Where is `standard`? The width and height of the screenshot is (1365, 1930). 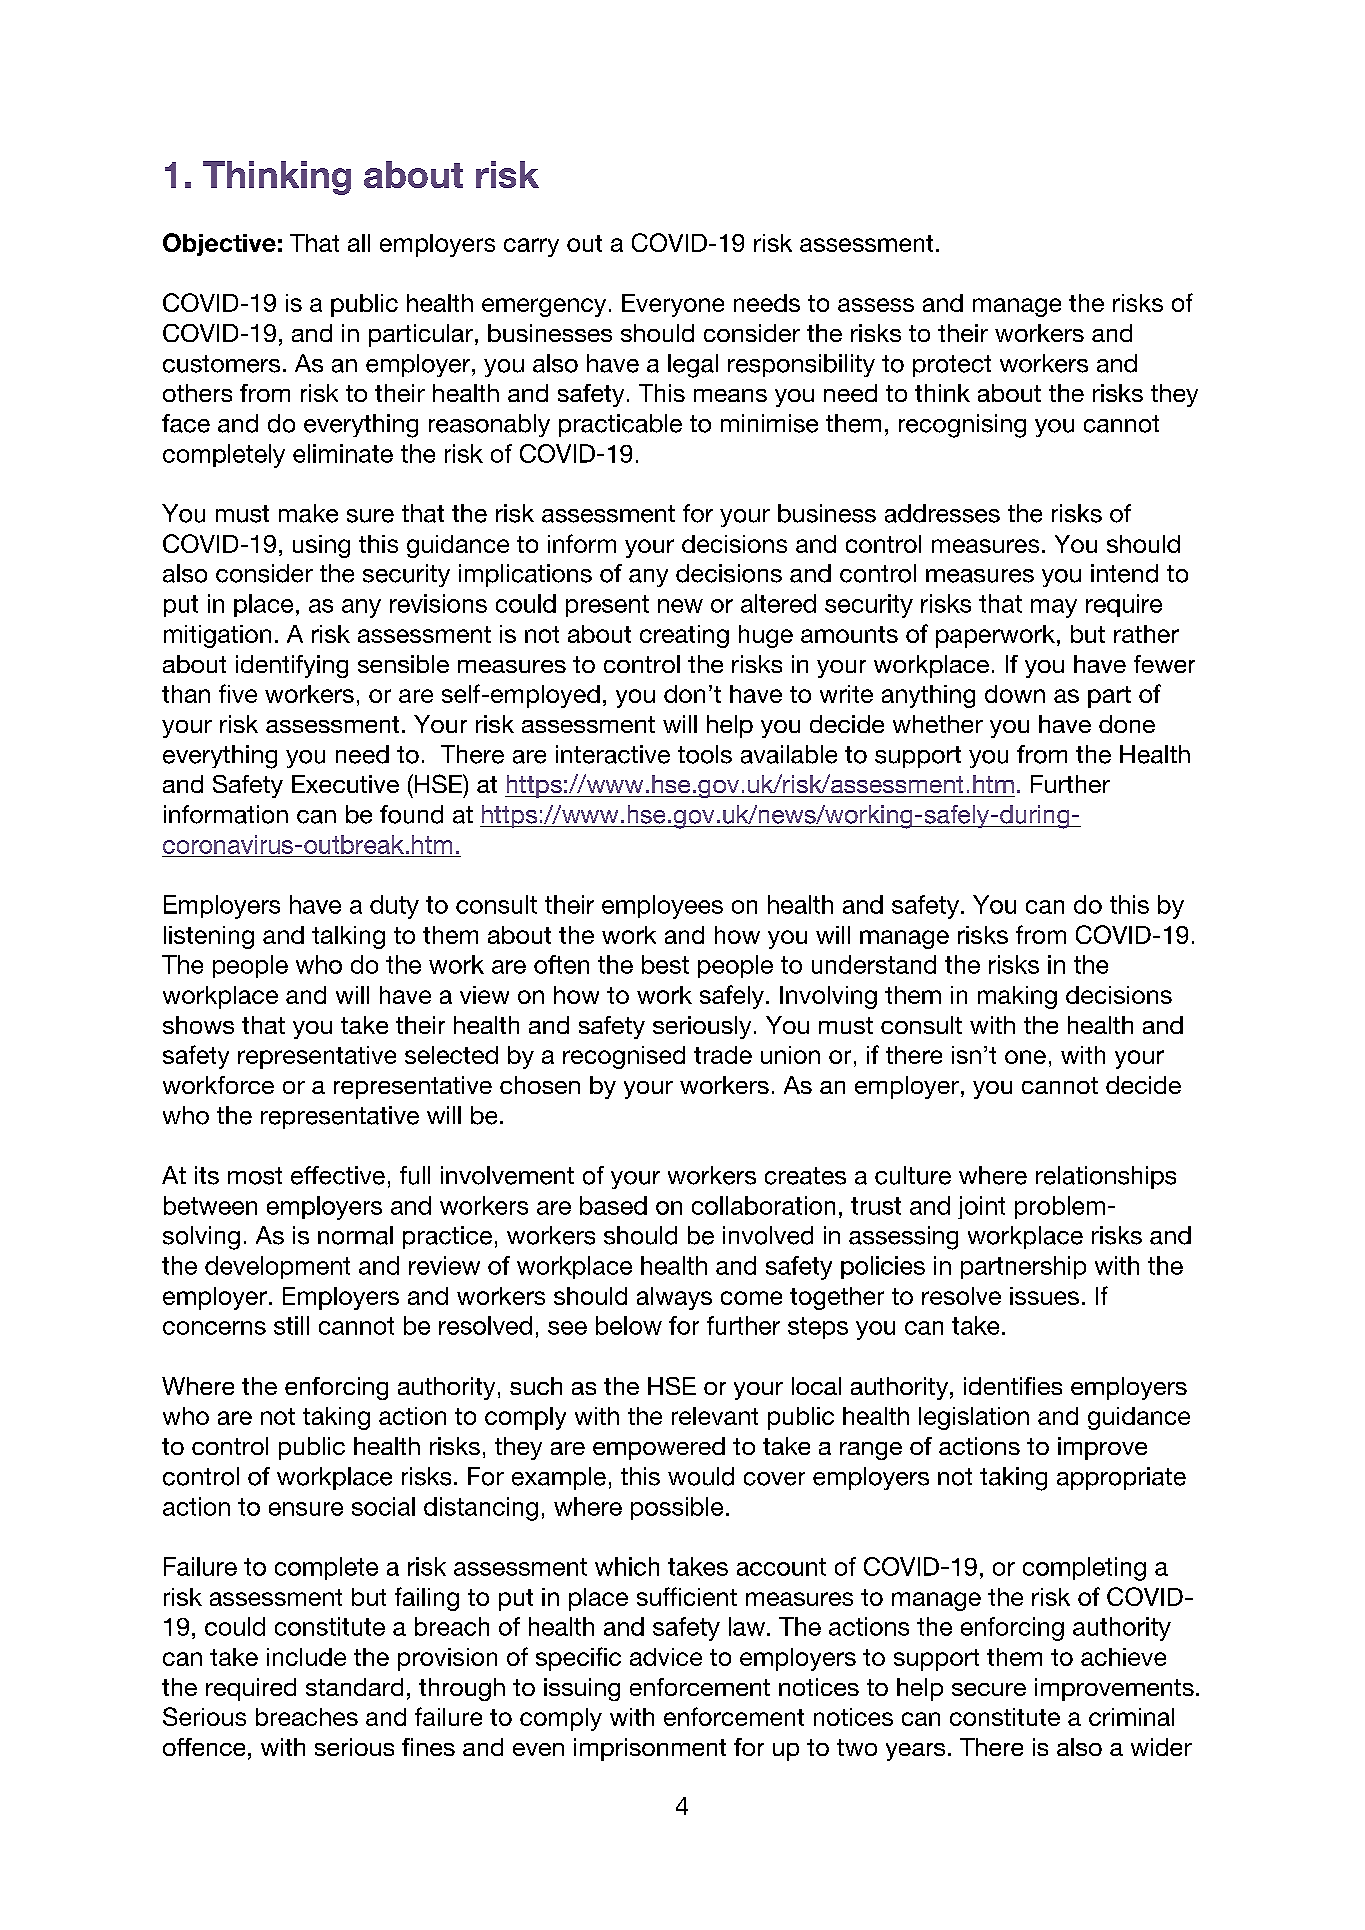
standard is located at coordinates (354, 1687).
